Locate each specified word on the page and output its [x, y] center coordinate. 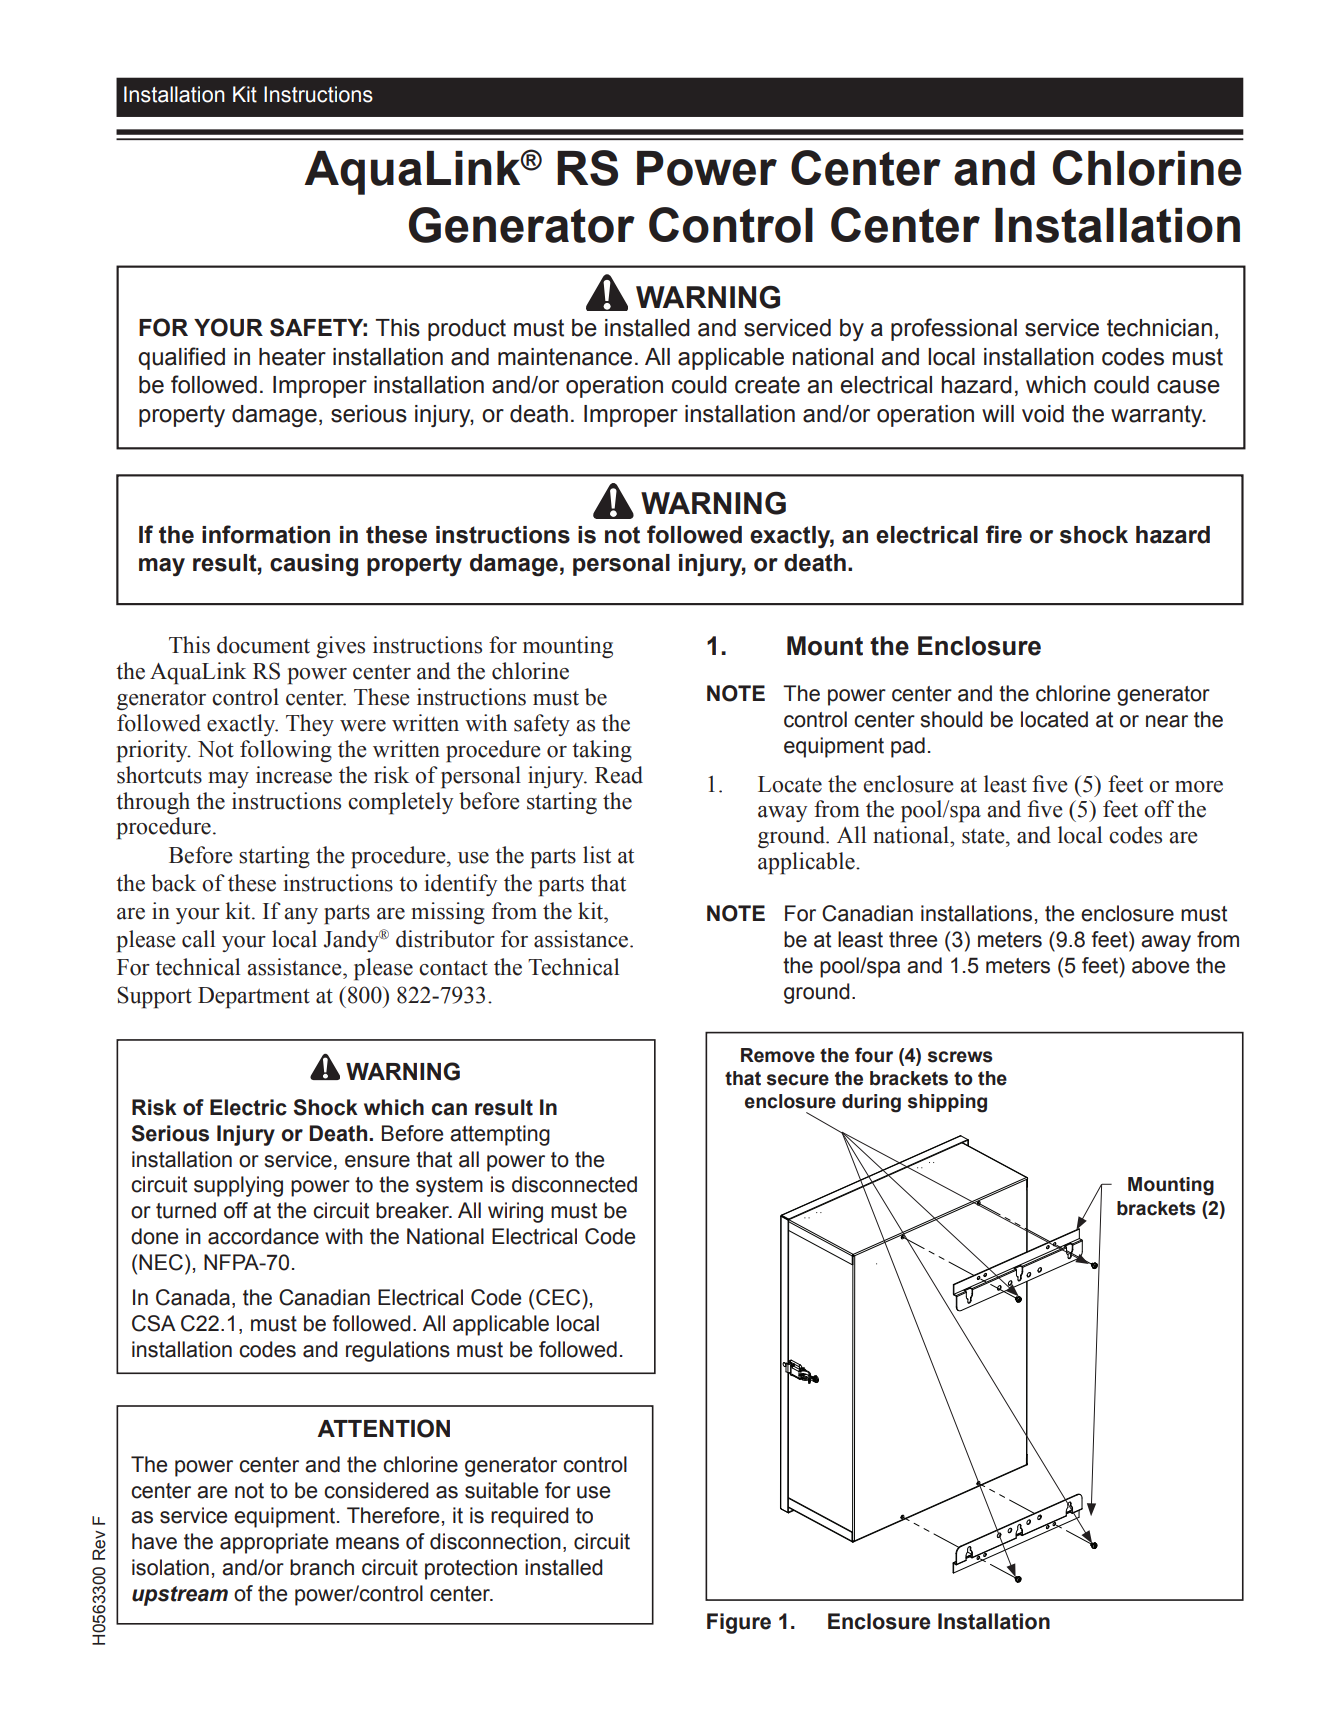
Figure [739, 1623]
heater [292, 357]
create [767, 385]
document [263, 645]
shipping [947, 1103]
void [1043, 414]
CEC [559, 1297]
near [1167, 721]
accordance [263, 1236]
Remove [778, 1055]
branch [322, 1567]
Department [254, 998]
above [1160, 965]
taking [602, 751]
